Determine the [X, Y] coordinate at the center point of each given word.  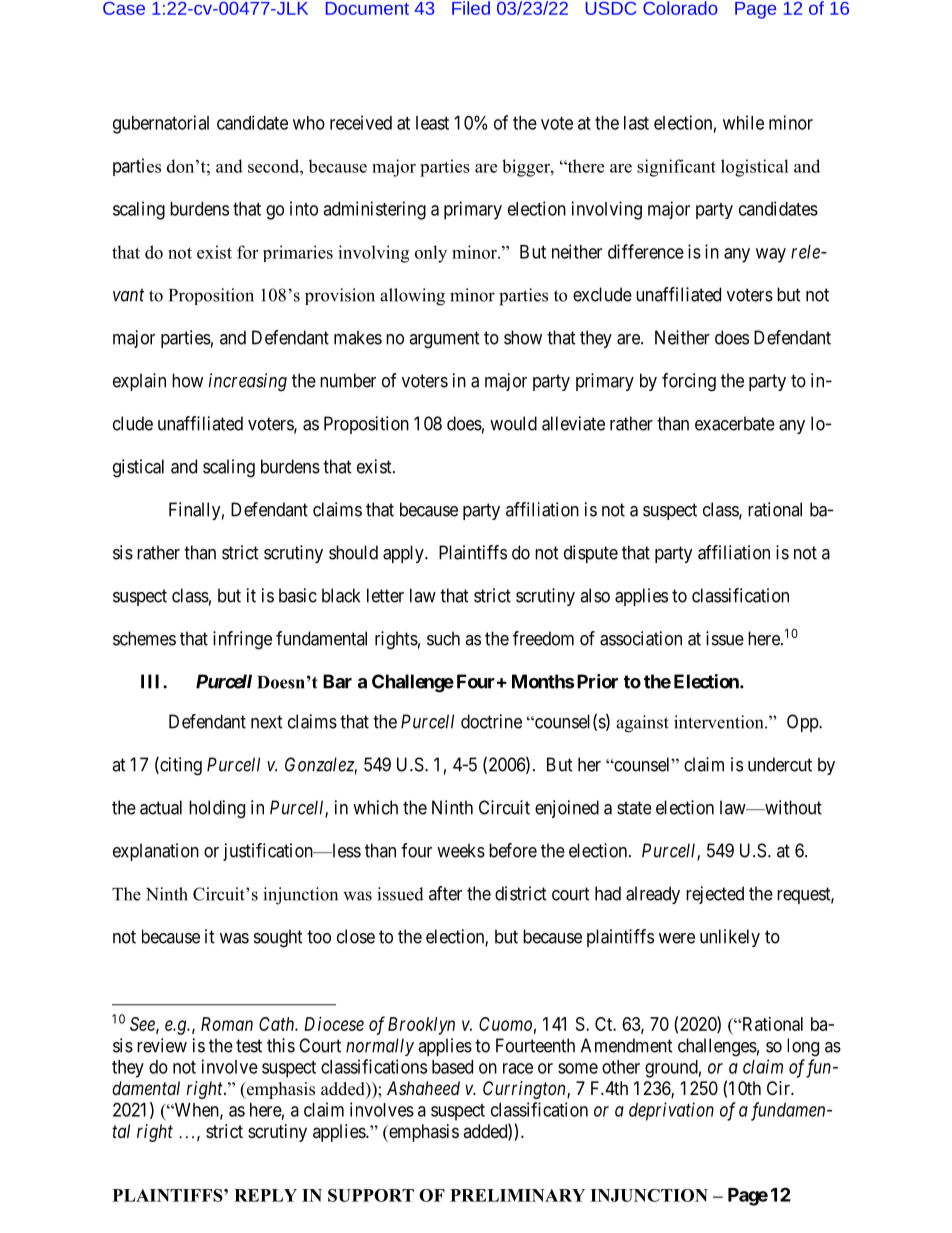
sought [278, 938]
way [771, 255]
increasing [248, 382]
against [642, 724]
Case [124, 8]
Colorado [680, 8]
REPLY [265, 1195]
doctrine [491, 721]
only [431, 254]
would [513, 423]
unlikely [730, 938]
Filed [471, 8]
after [445, 893]
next [267, 722]
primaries [298, 253]
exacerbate [735, 423]
